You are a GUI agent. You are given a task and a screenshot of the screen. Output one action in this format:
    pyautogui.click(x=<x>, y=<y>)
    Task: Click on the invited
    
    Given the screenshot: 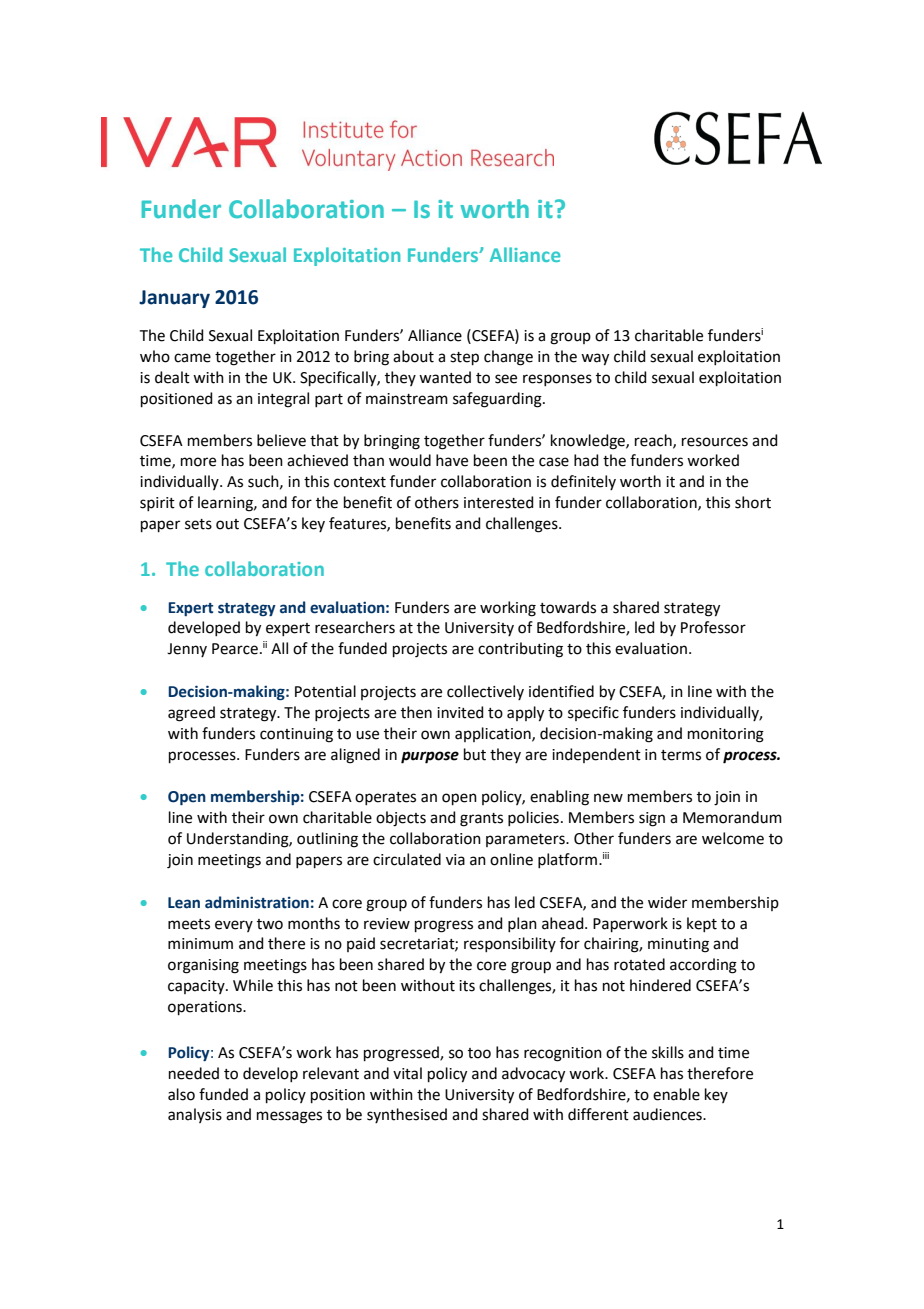 What is the action you would take?
    pyautogui.click(x=460, y=712)
